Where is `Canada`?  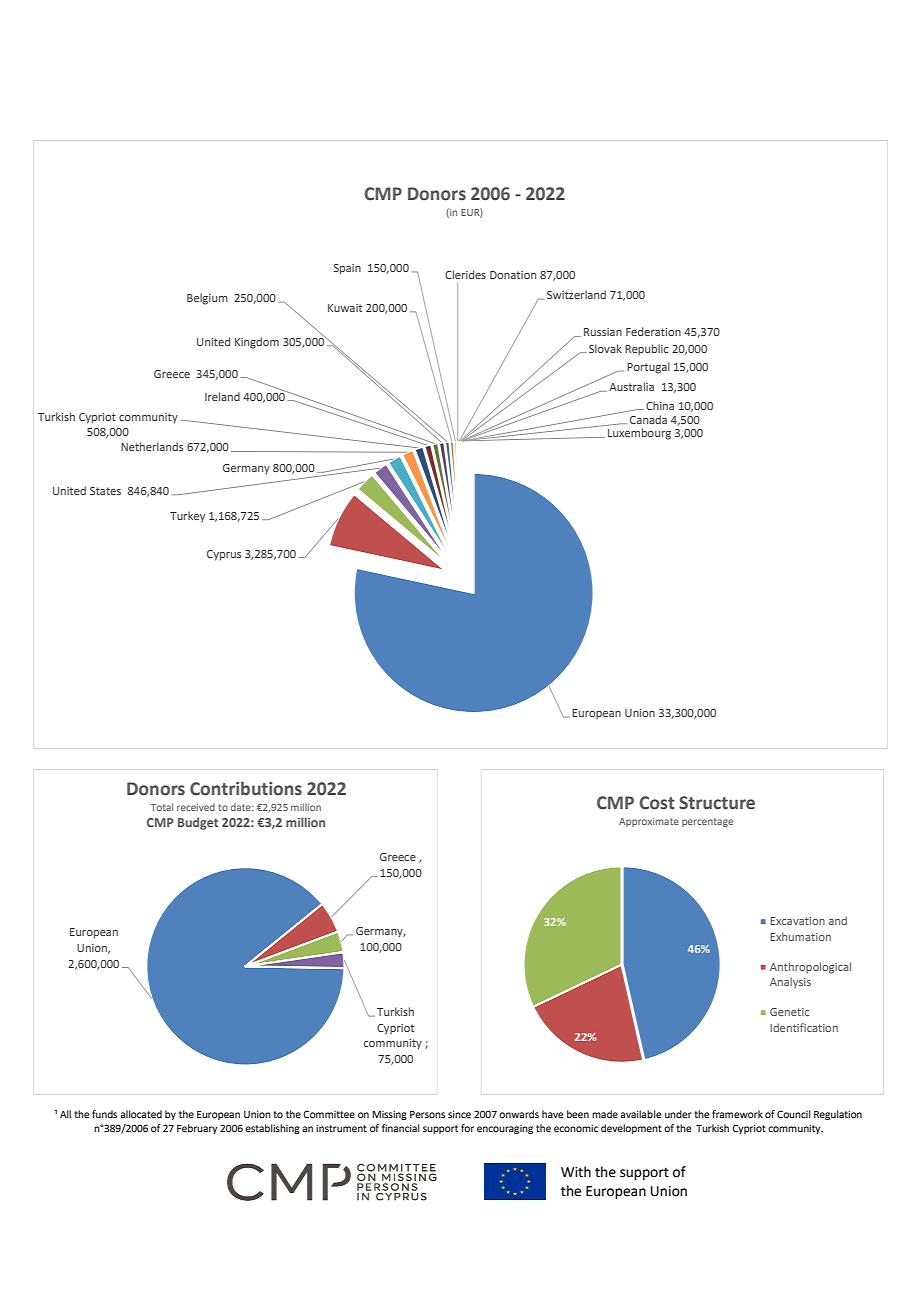
Canada is located at coordinates (648, 419).
